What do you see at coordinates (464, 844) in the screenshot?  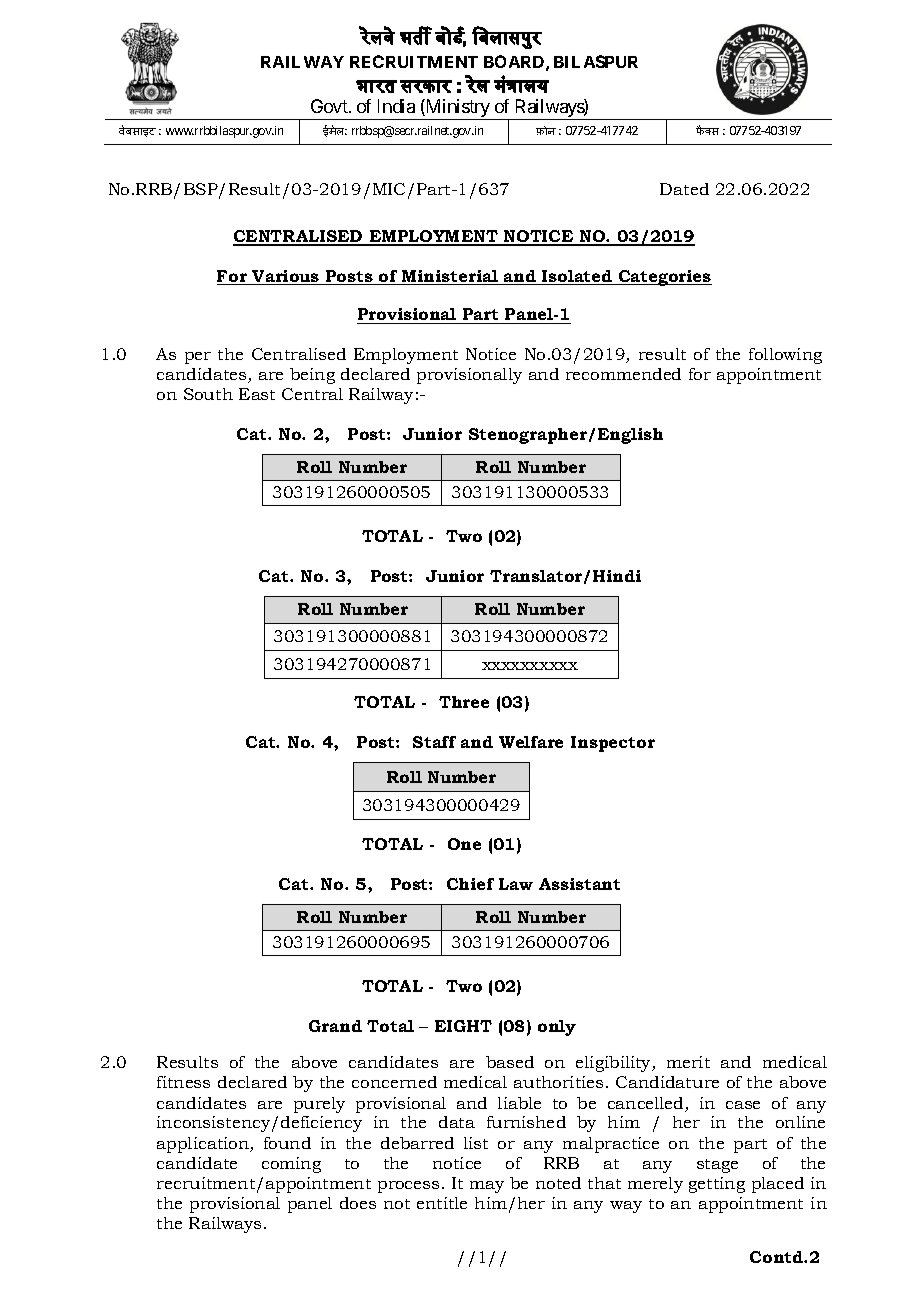 I see `One` at bounding box center [464, 844].
